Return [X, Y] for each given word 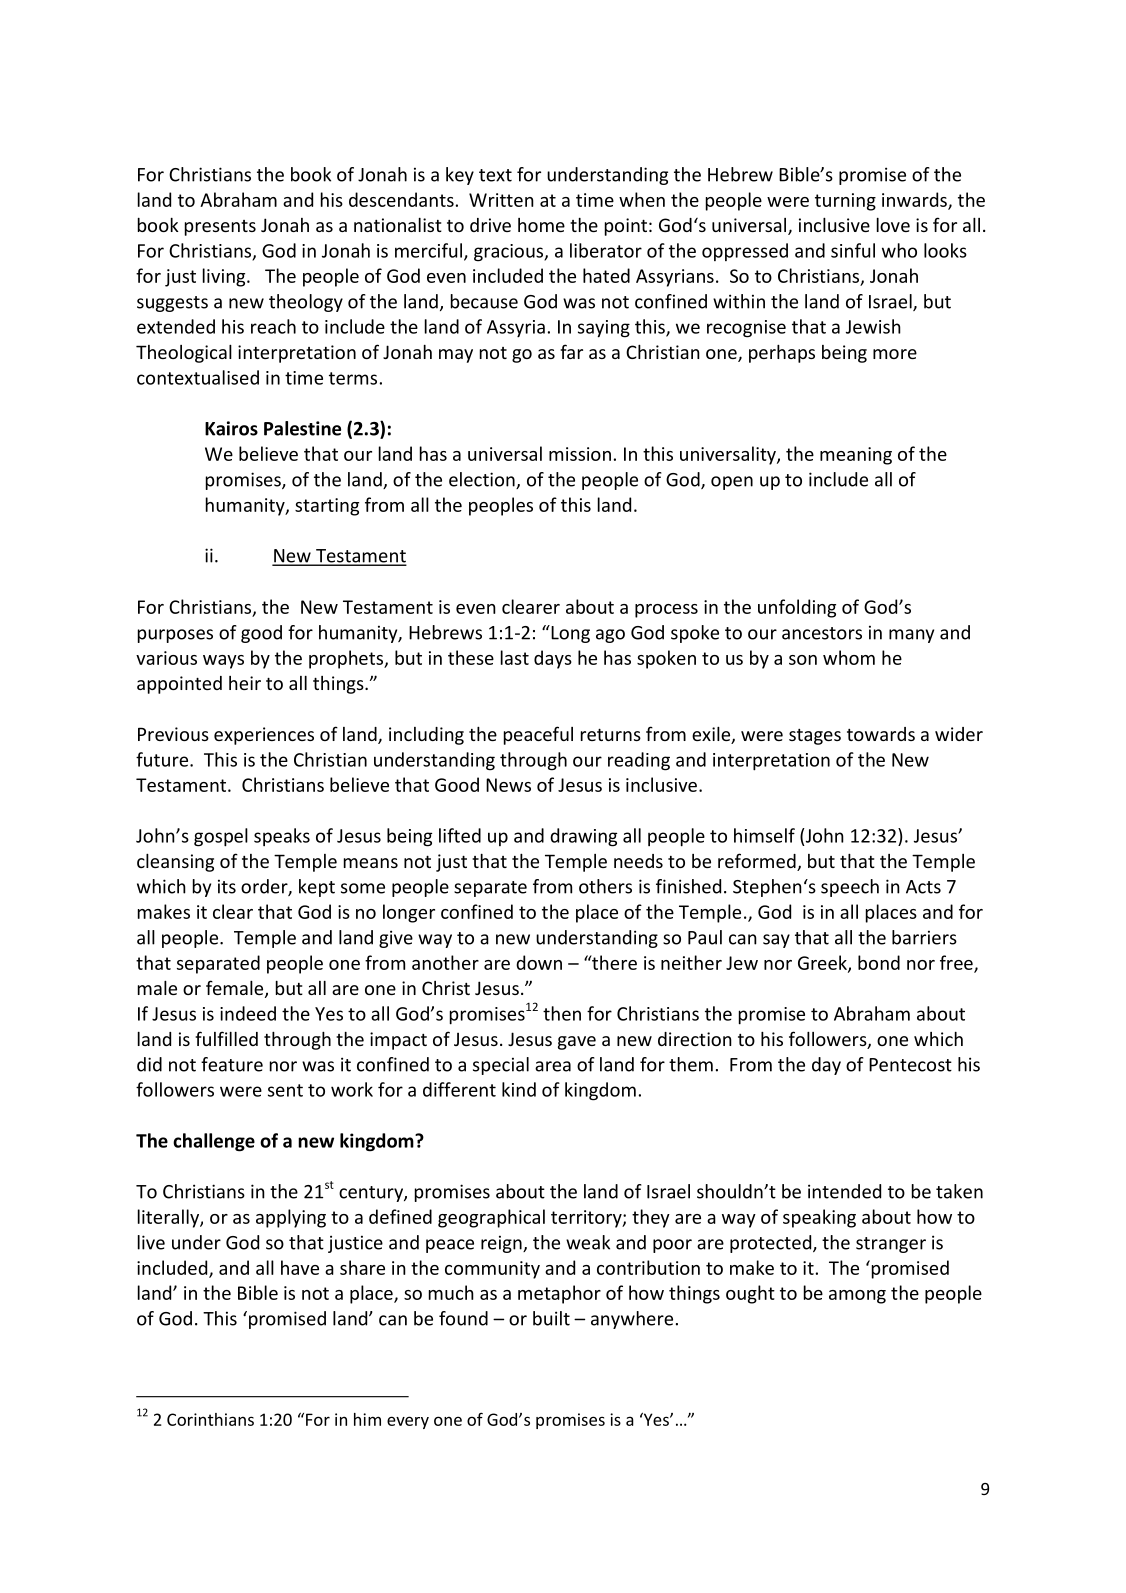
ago [610, 636]
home [541, 225]
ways [223, 662]
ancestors [822, 633]
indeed [248, 1013]
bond [879, 962]
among [857, 1297]
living [225, 277]
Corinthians [210, 1419]
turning [845, 202]
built [551, 1318]
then [562, 1013]
